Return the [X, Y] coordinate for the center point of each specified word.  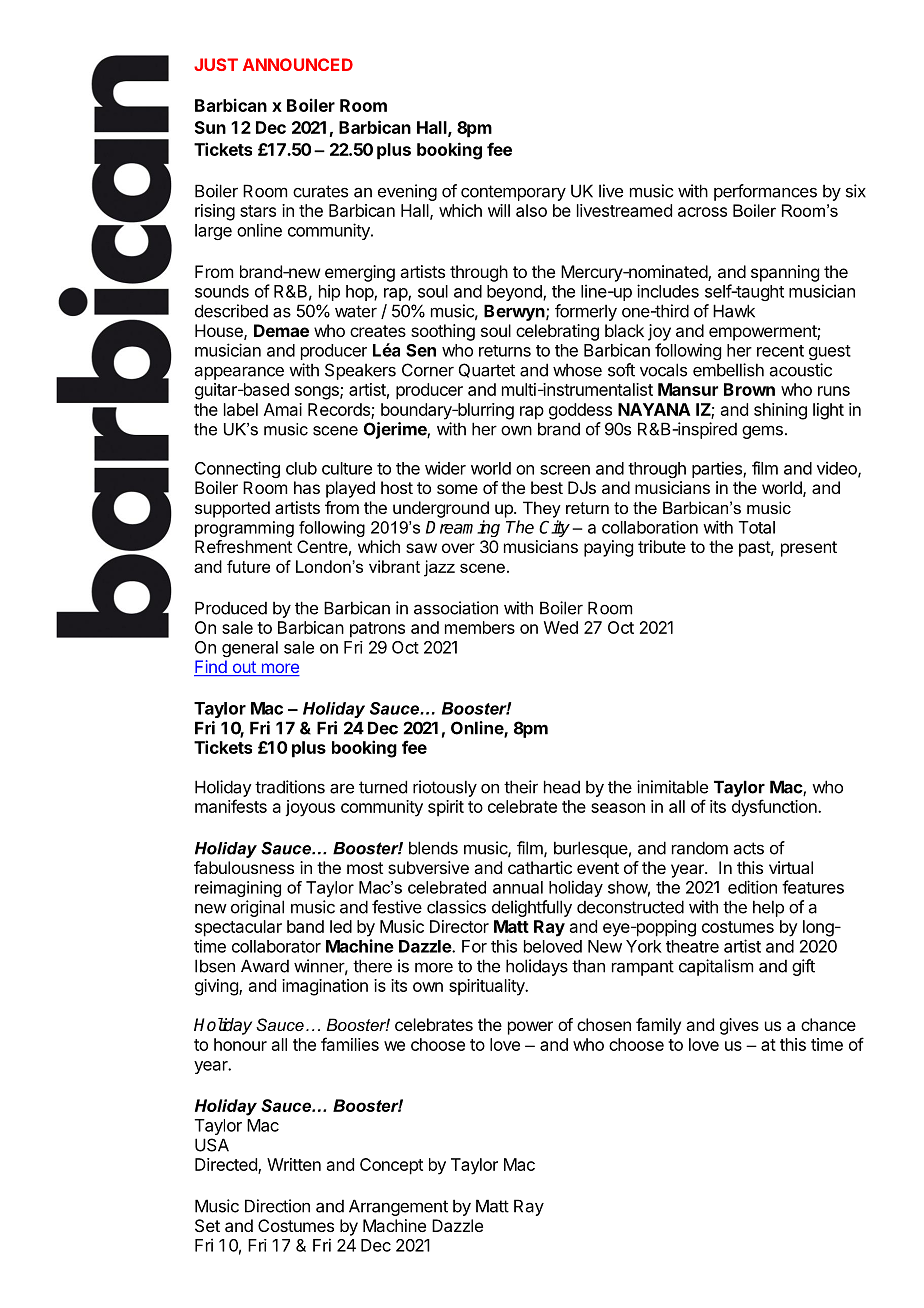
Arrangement [398, 1207]
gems [762, 432]
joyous [310, 808]
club [301, 468]
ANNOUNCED [298, 64]
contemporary [513, 193]
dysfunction [775, 808]
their [521, 787]
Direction [277, 1206]
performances [765, 192]
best [547, 487]
